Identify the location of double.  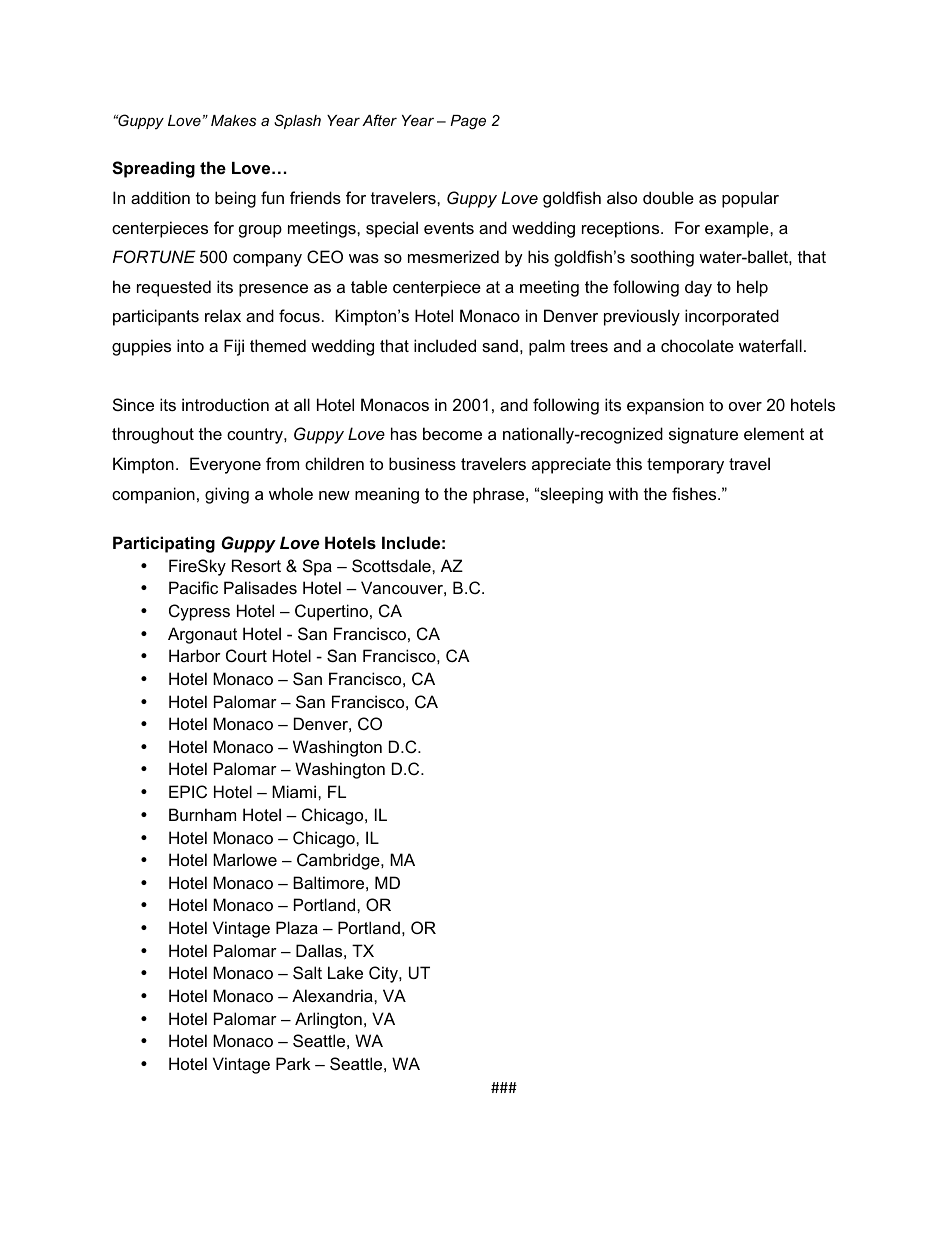
(668, 197).
